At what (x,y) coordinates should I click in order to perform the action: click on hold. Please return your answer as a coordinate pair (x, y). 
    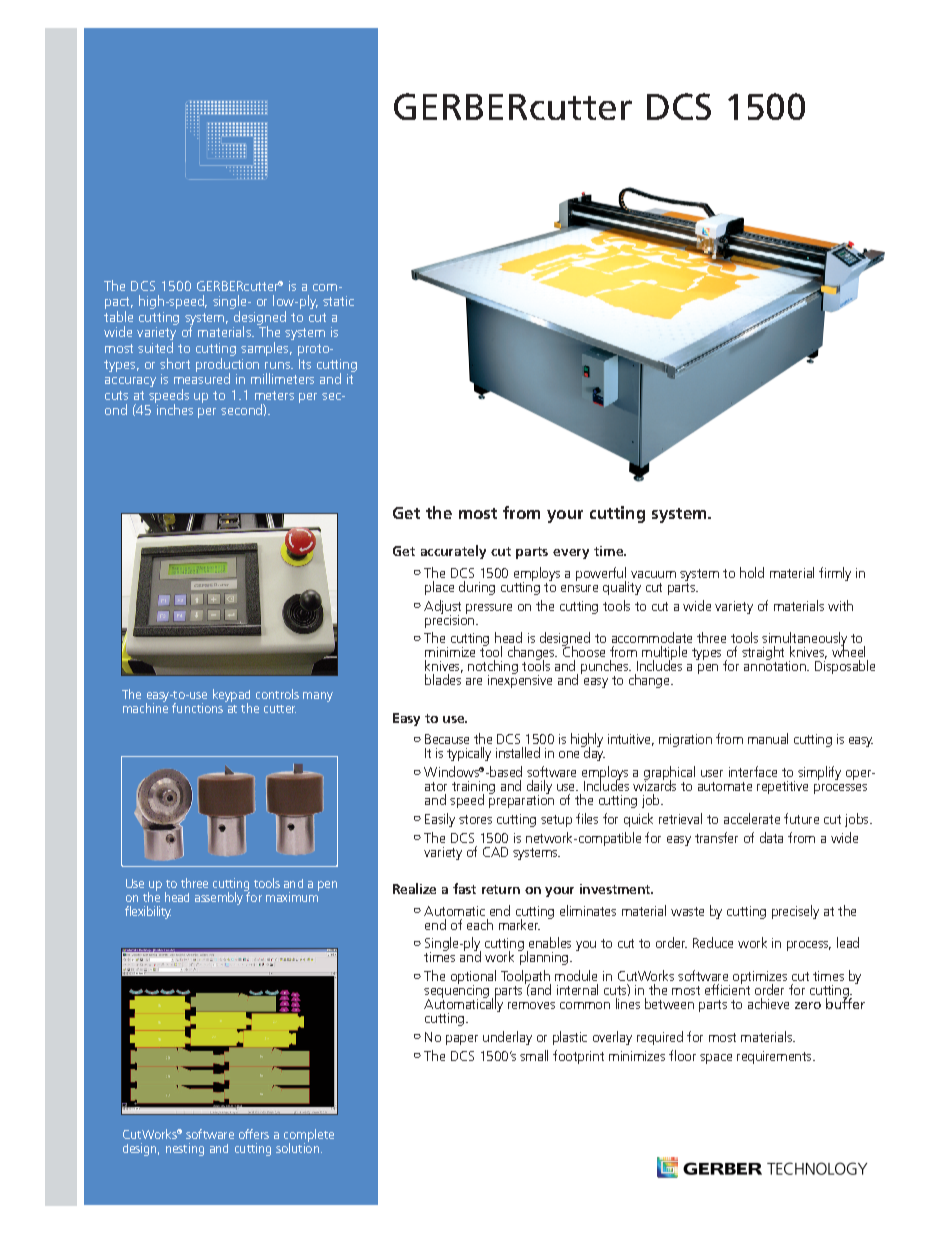
    Looking at the image, I should click on (752, 572).
